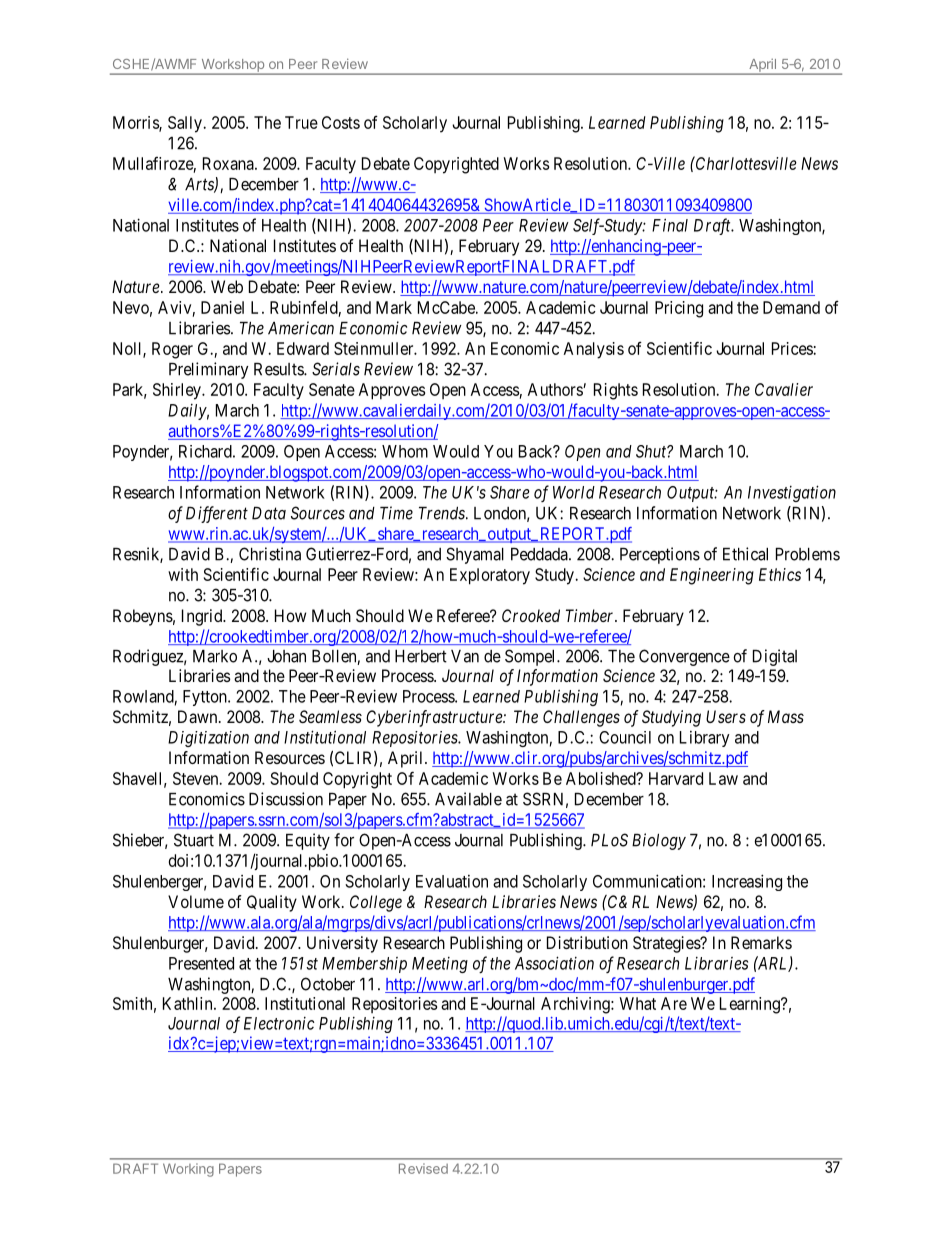 Image resolution: width=952 pixels, height=1233 pixels. I want to click on Available, so click(468, 799).
